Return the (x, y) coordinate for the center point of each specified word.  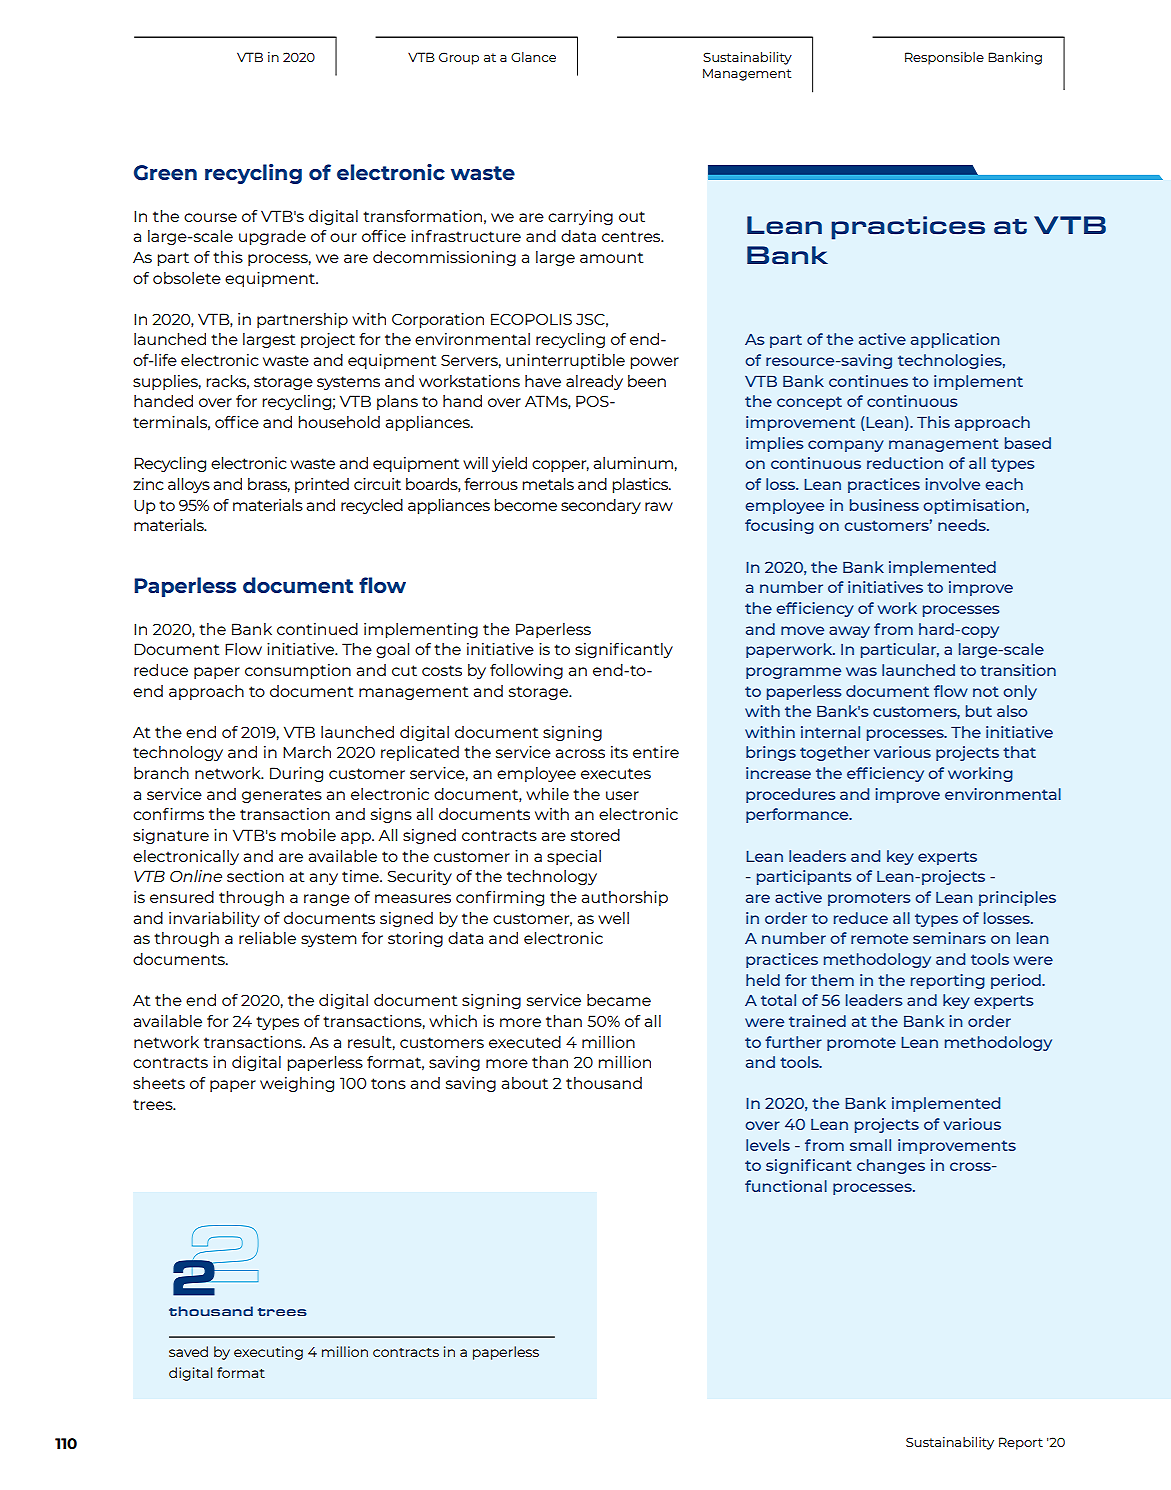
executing (268, 1353)
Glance (533, 57)
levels (768, 1145)
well (613, 918)
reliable (267, 938)
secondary (601, 506)
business (884, 505)
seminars (949, 938)
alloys (189, 485)
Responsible (944, 58)
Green (165, 173)
